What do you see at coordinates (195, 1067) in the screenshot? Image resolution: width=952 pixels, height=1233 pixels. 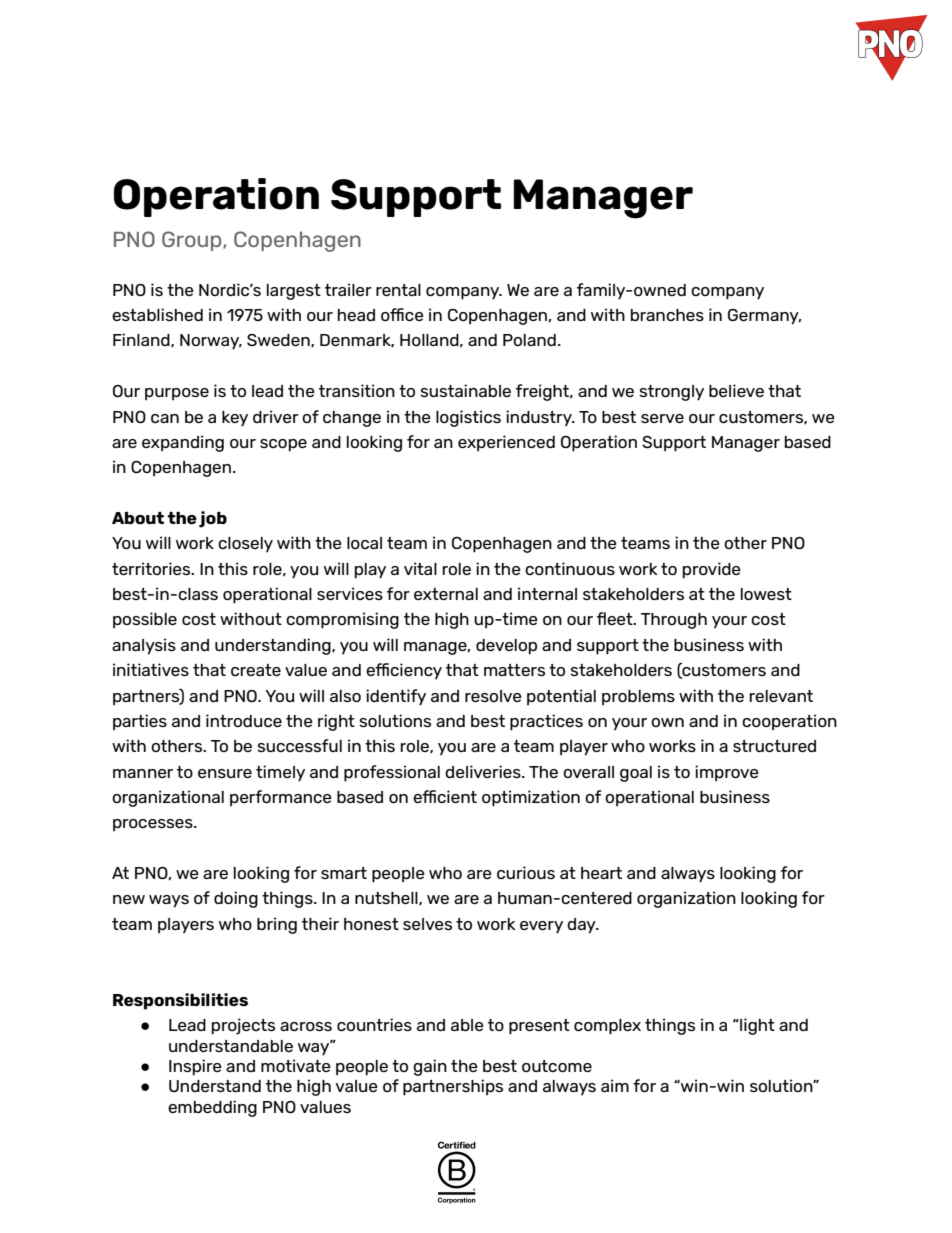 I see `Inspire` at bounding box center [195, 1067].
